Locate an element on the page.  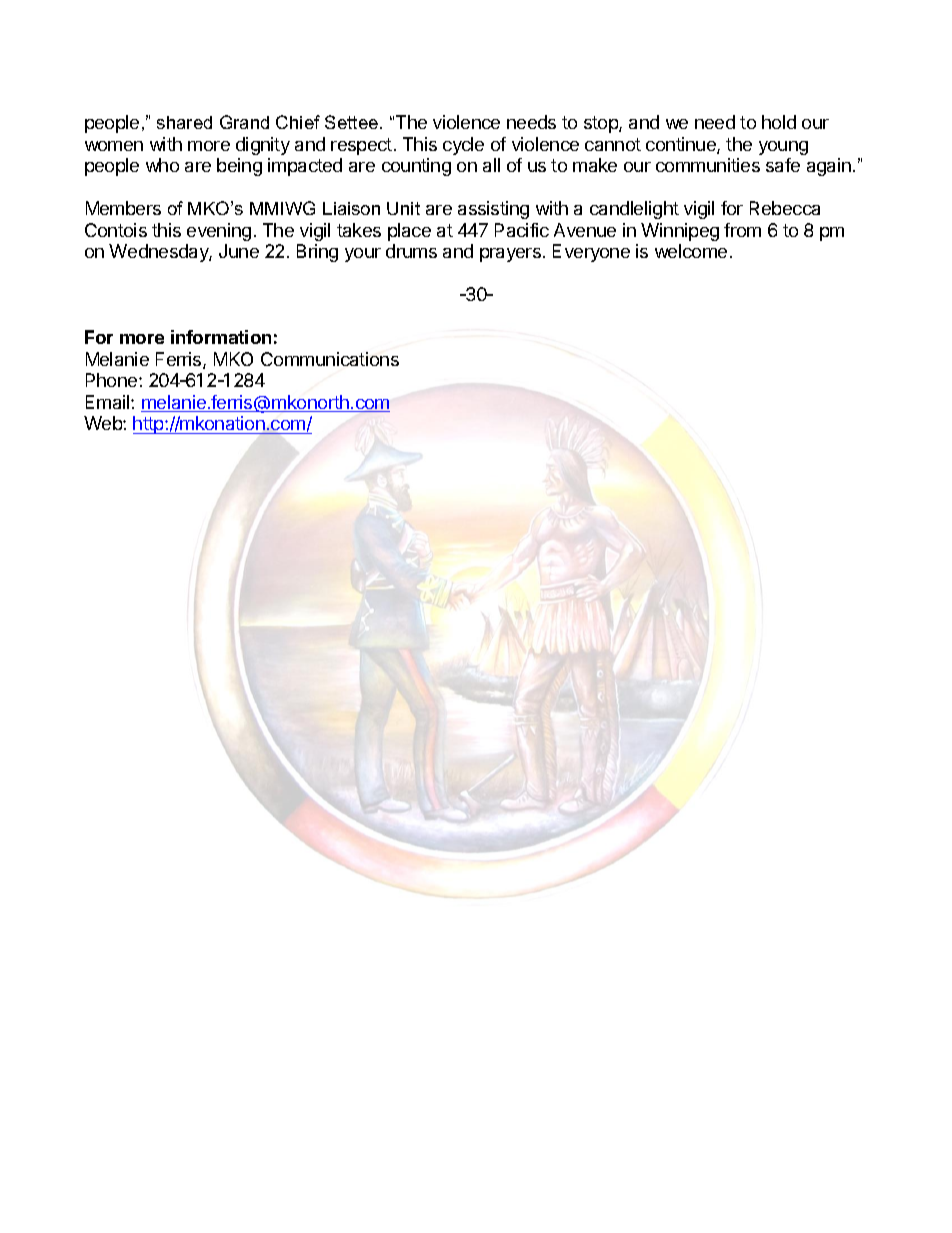
Email is located at coordinates (109, 402).
